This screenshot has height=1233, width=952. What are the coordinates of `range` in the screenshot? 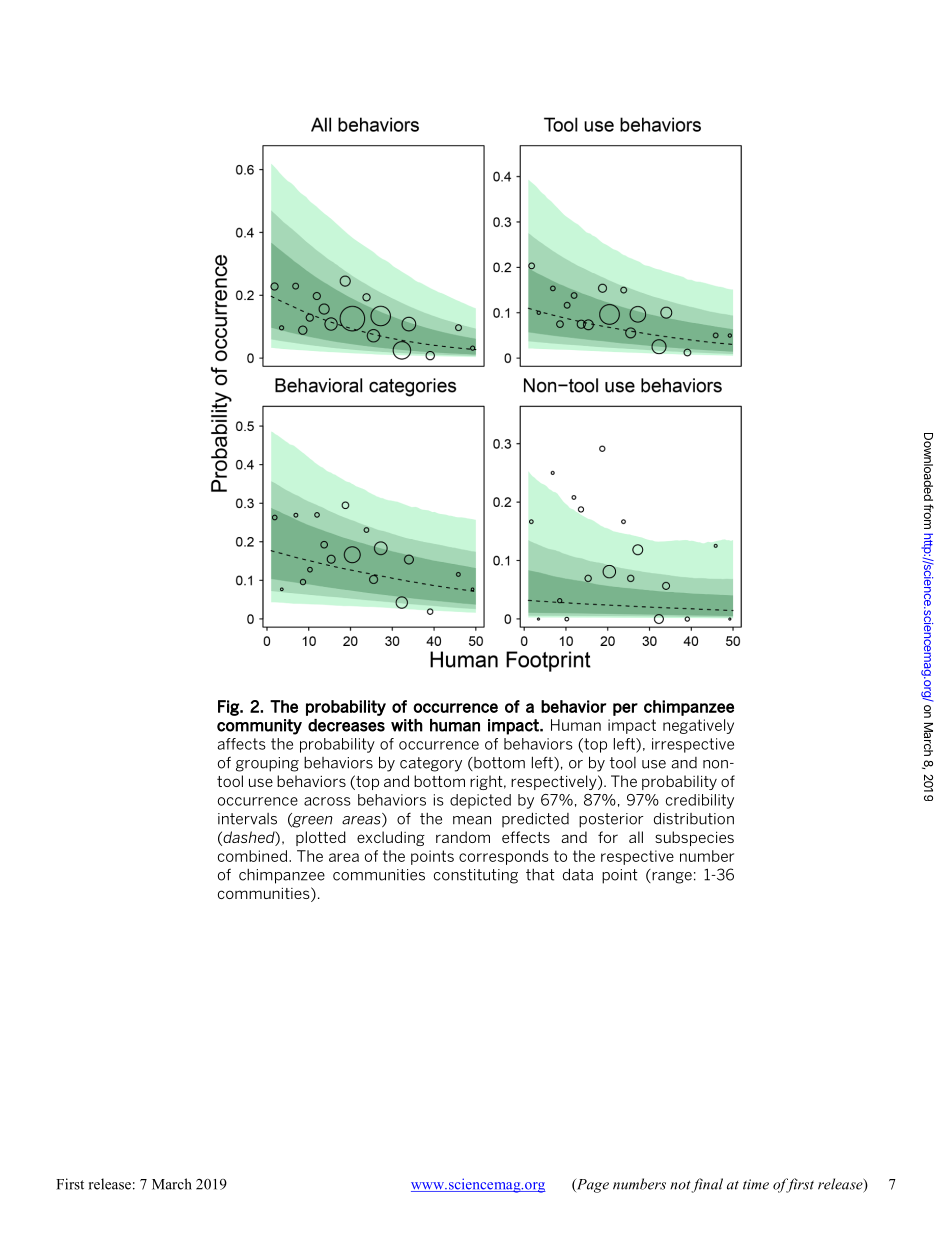 It's located at (671, 878).
